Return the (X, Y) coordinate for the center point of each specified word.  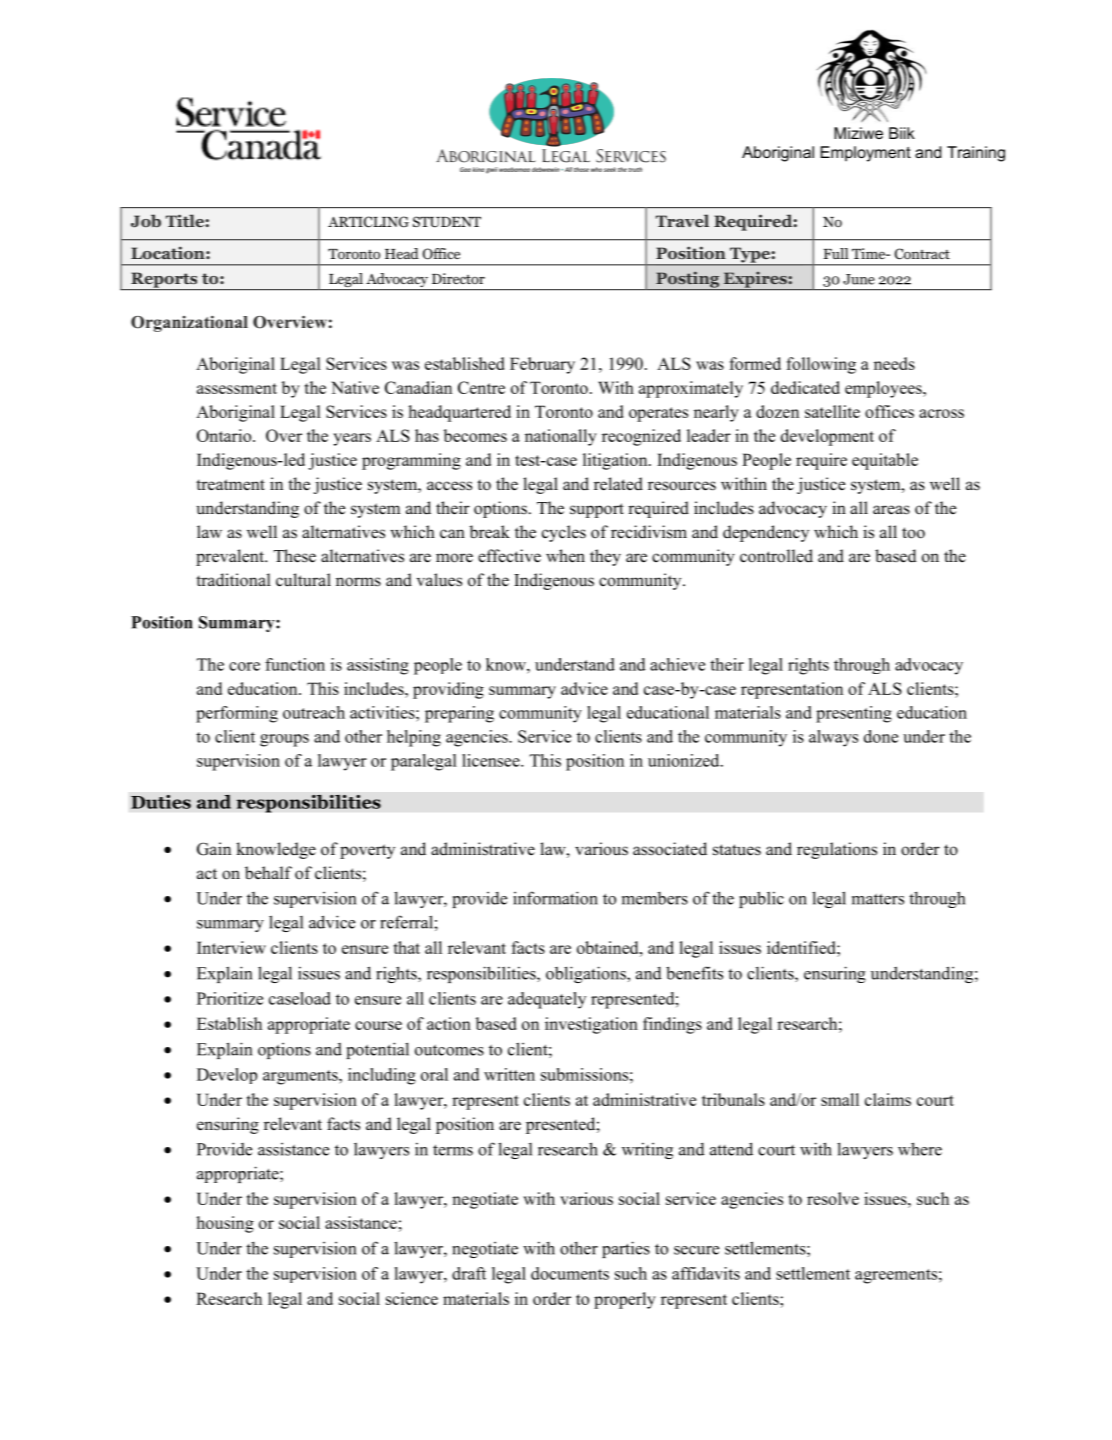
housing (225, 1224)
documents (570, 1273)
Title (186, 220)
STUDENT (447, 222)
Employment (865, 154)
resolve (833, 1198)
